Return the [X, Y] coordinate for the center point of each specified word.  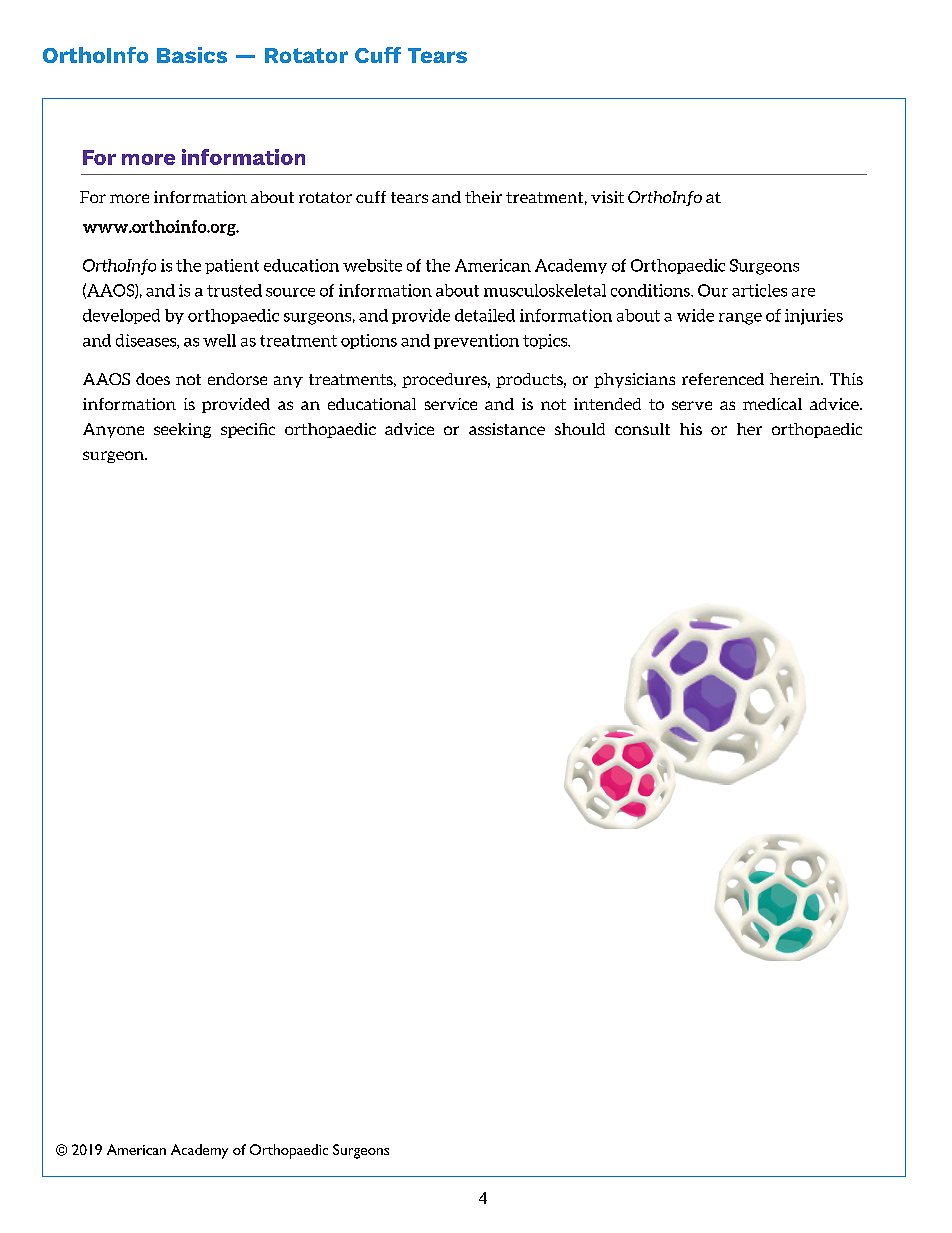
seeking [182, 430]
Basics [192, 55]
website [372, 265]
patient [232, 266]
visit [607, 197]
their [483, 197]
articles [759, 290]
